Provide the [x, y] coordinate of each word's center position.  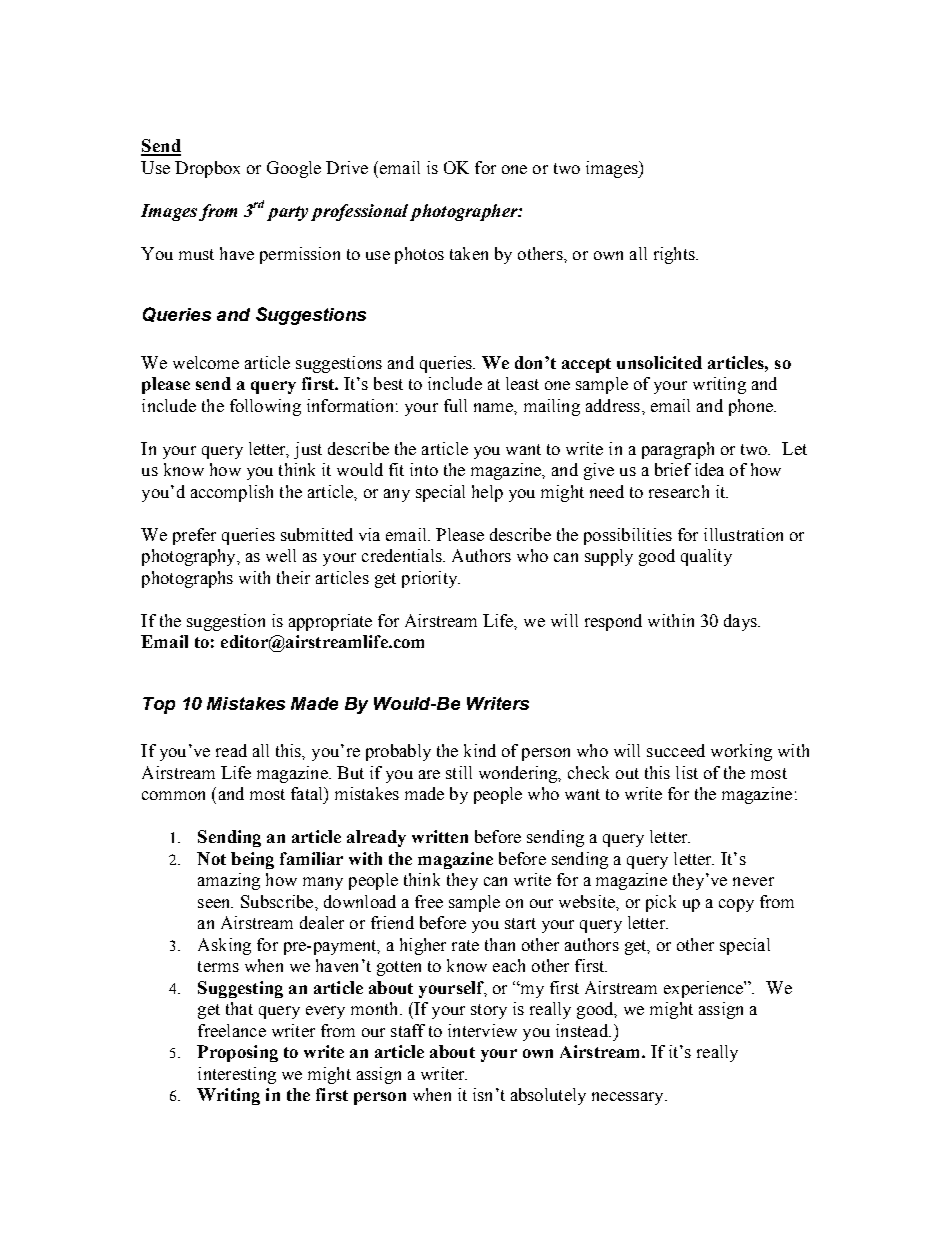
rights [675, 255]
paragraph [678, 450]
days [741, 622]
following [265, 407]
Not [211, 858]
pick [661, 903]
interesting [237, 1075]
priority [431, 579]
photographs [187, 579]
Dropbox [207, 169]
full [455, 405]
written [440, 836]
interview [482, 1030]
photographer [465, 212]
